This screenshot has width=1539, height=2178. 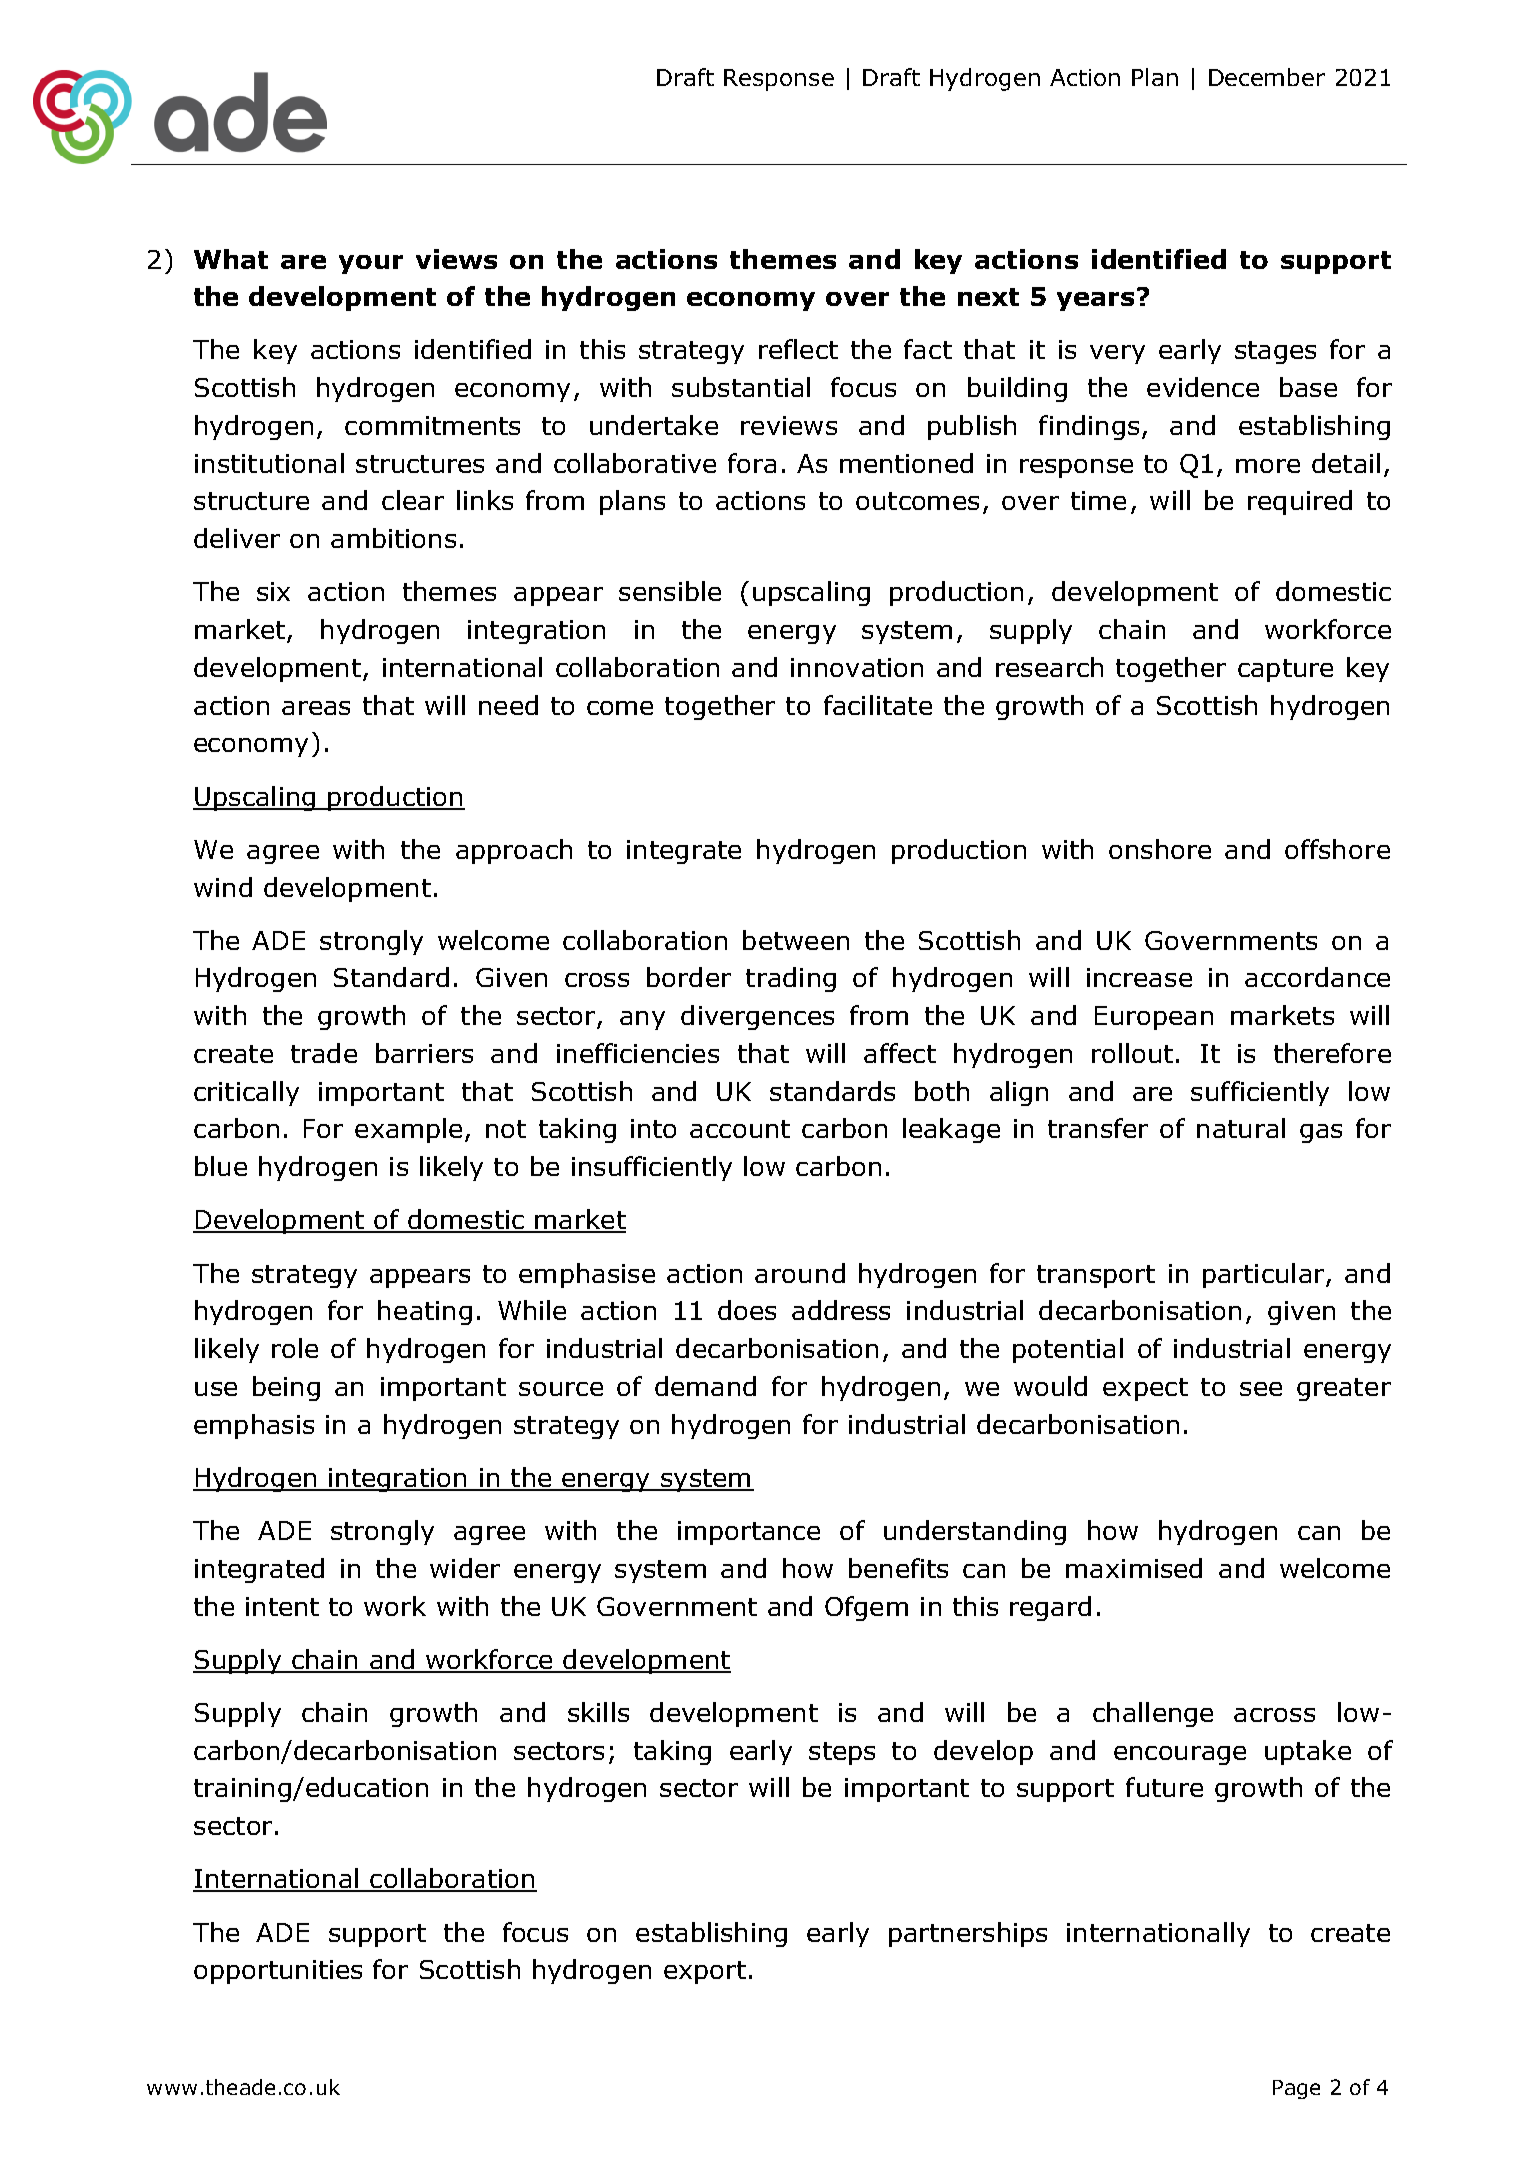 What do you see at coordinates (1241, 1128) in the screenshot?
I see `natural` at bounding box center [1241, 1128].
